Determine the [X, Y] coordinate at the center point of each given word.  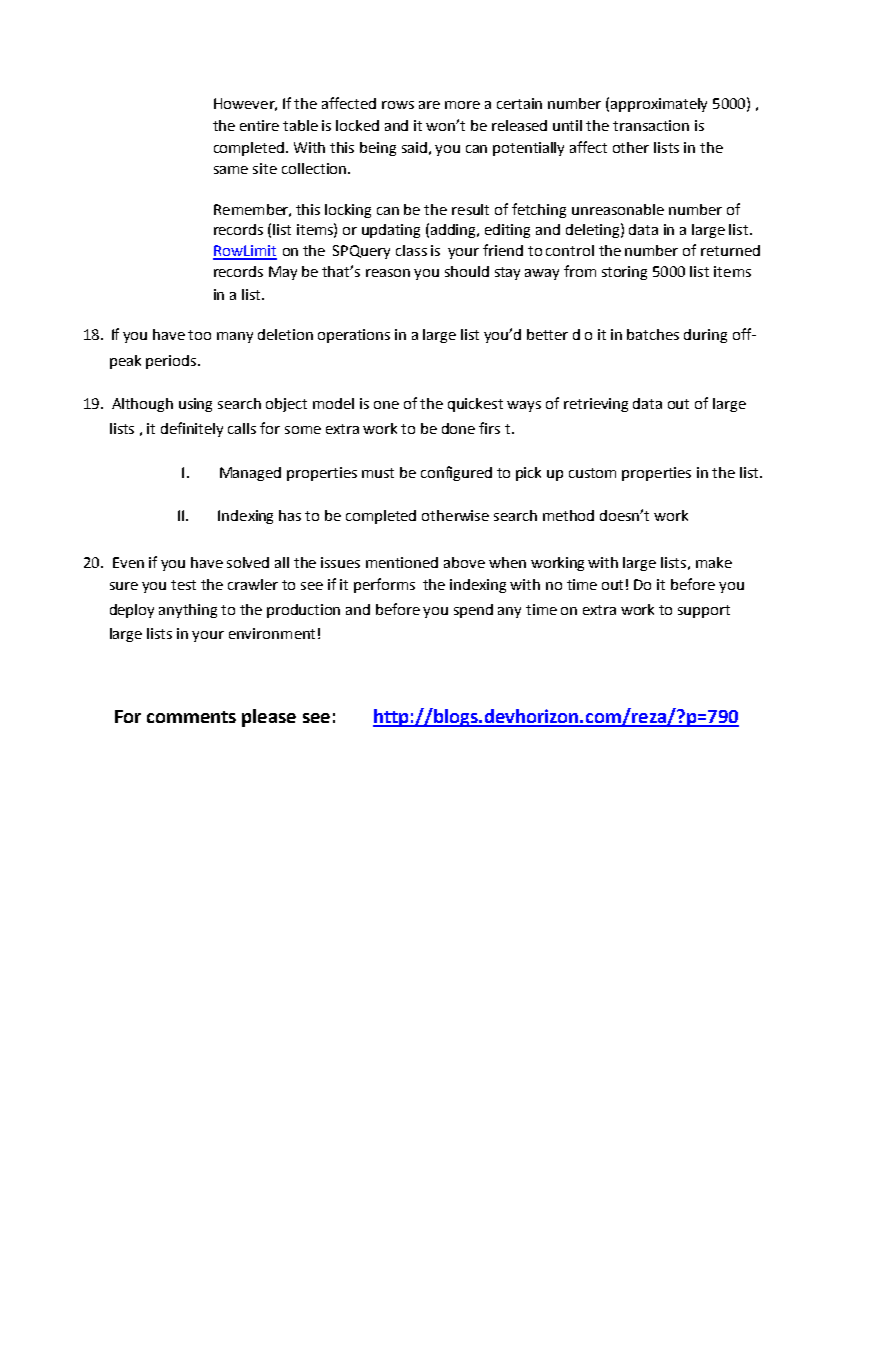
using [195, 405]
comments [191, 717]
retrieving [596, 405]
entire [259, 125]
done [458, 428]
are [429, 105]
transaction [651, 125]
